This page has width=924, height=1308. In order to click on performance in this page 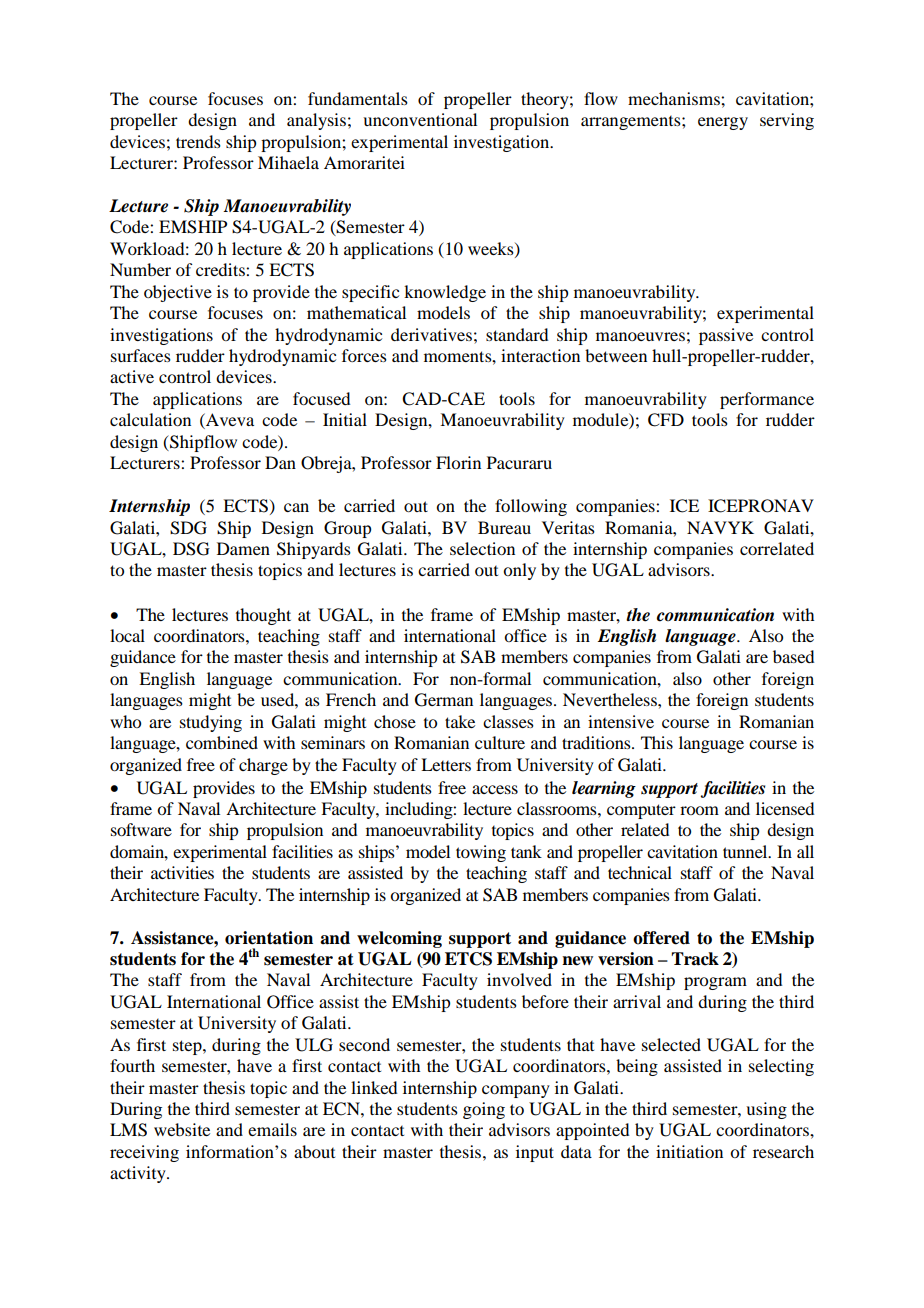, I will do `click(767, 400)`.
